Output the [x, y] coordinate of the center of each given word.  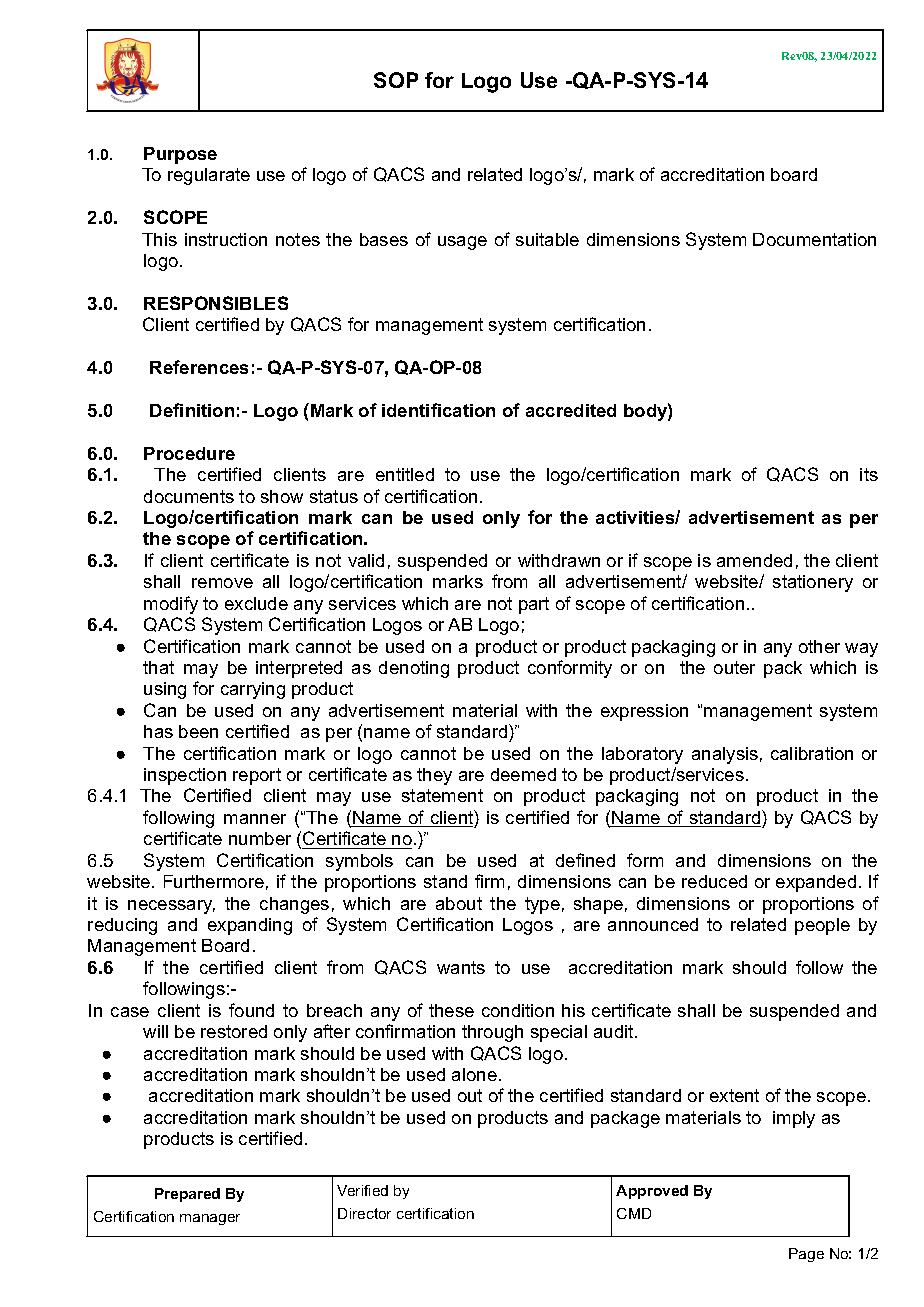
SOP [396, 80]
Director [364, 1213]
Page [806, 1255]
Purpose [180, 155]
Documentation [814, 239]
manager [210, 1219]
